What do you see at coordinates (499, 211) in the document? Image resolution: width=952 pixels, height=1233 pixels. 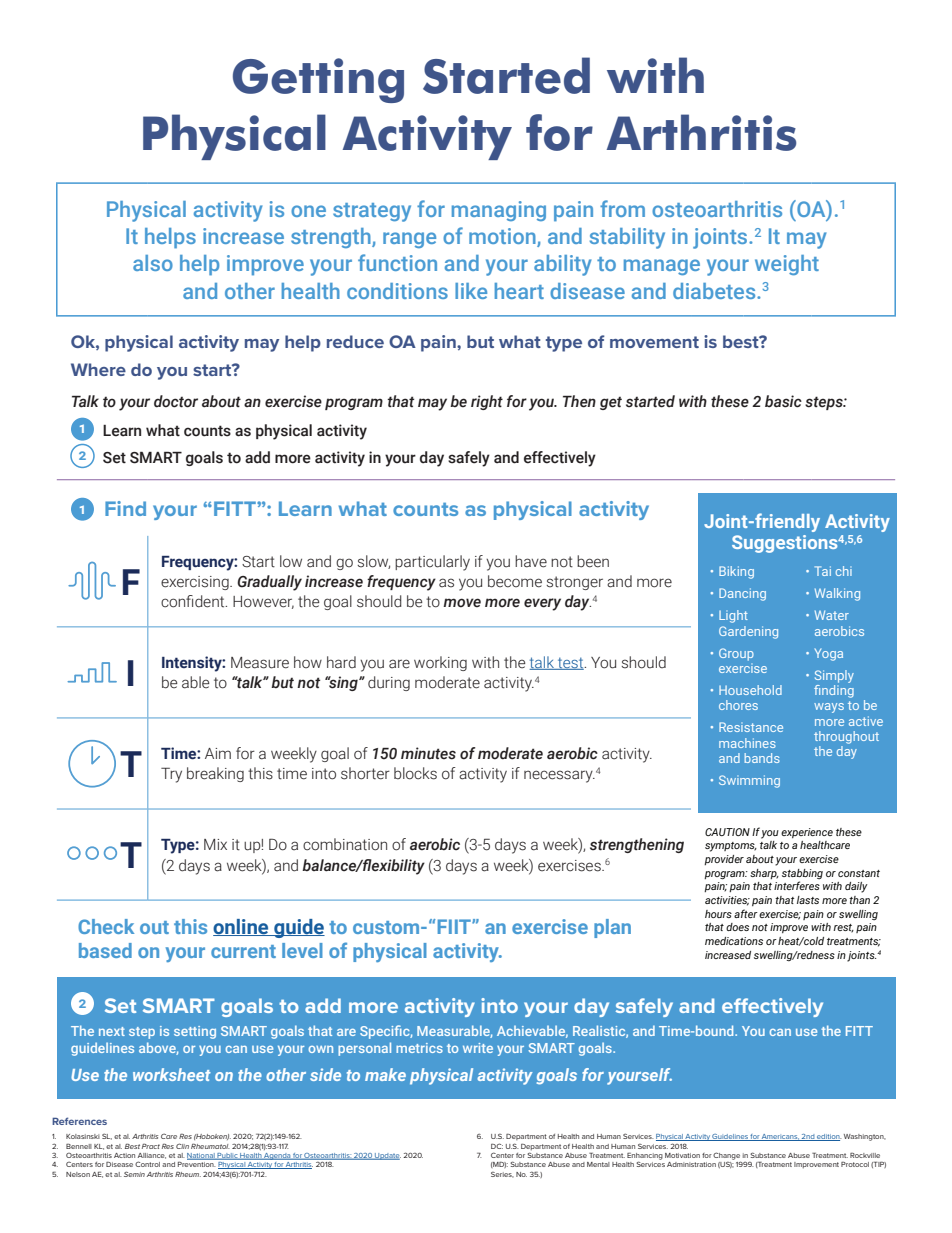 I see `managing` at bounding box center [499, 211].
